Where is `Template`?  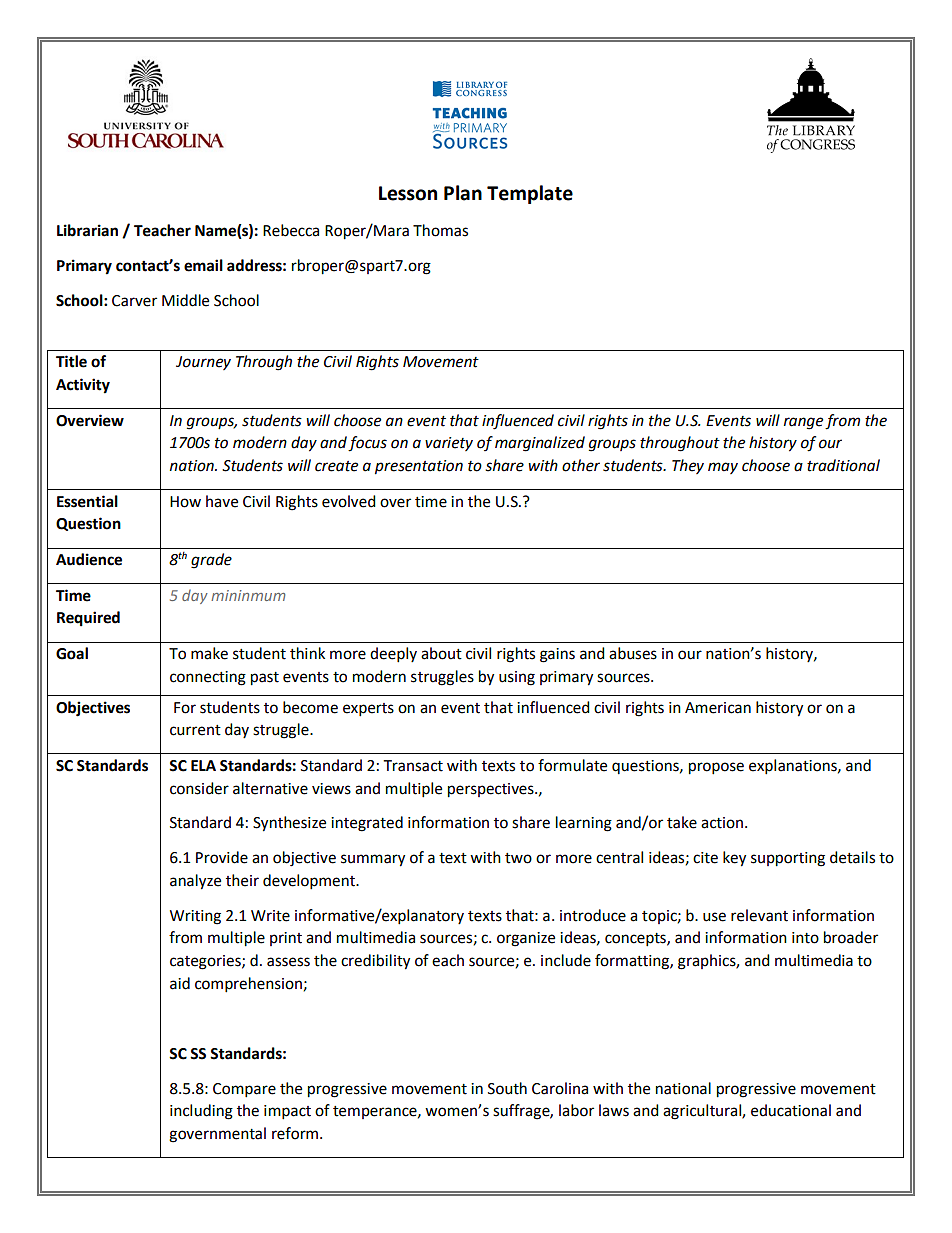
Template is located at coordinates (530, 194).
